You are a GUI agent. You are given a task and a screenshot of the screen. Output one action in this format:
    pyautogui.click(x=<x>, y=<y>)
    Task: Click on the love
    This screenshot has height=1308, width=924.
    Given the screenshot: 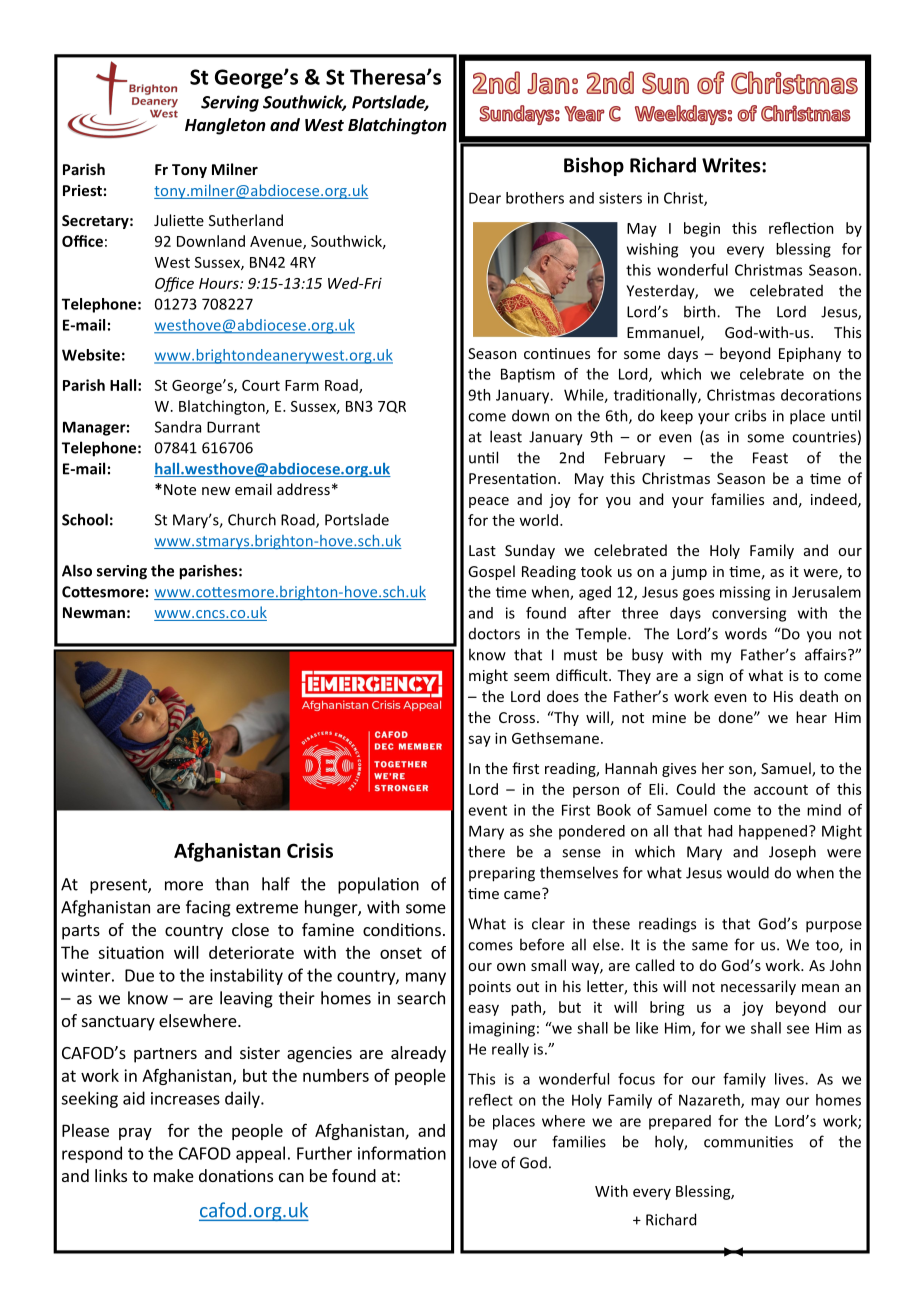 What is the action you would take?
    pyautogui.click(x=483, y=1162)
